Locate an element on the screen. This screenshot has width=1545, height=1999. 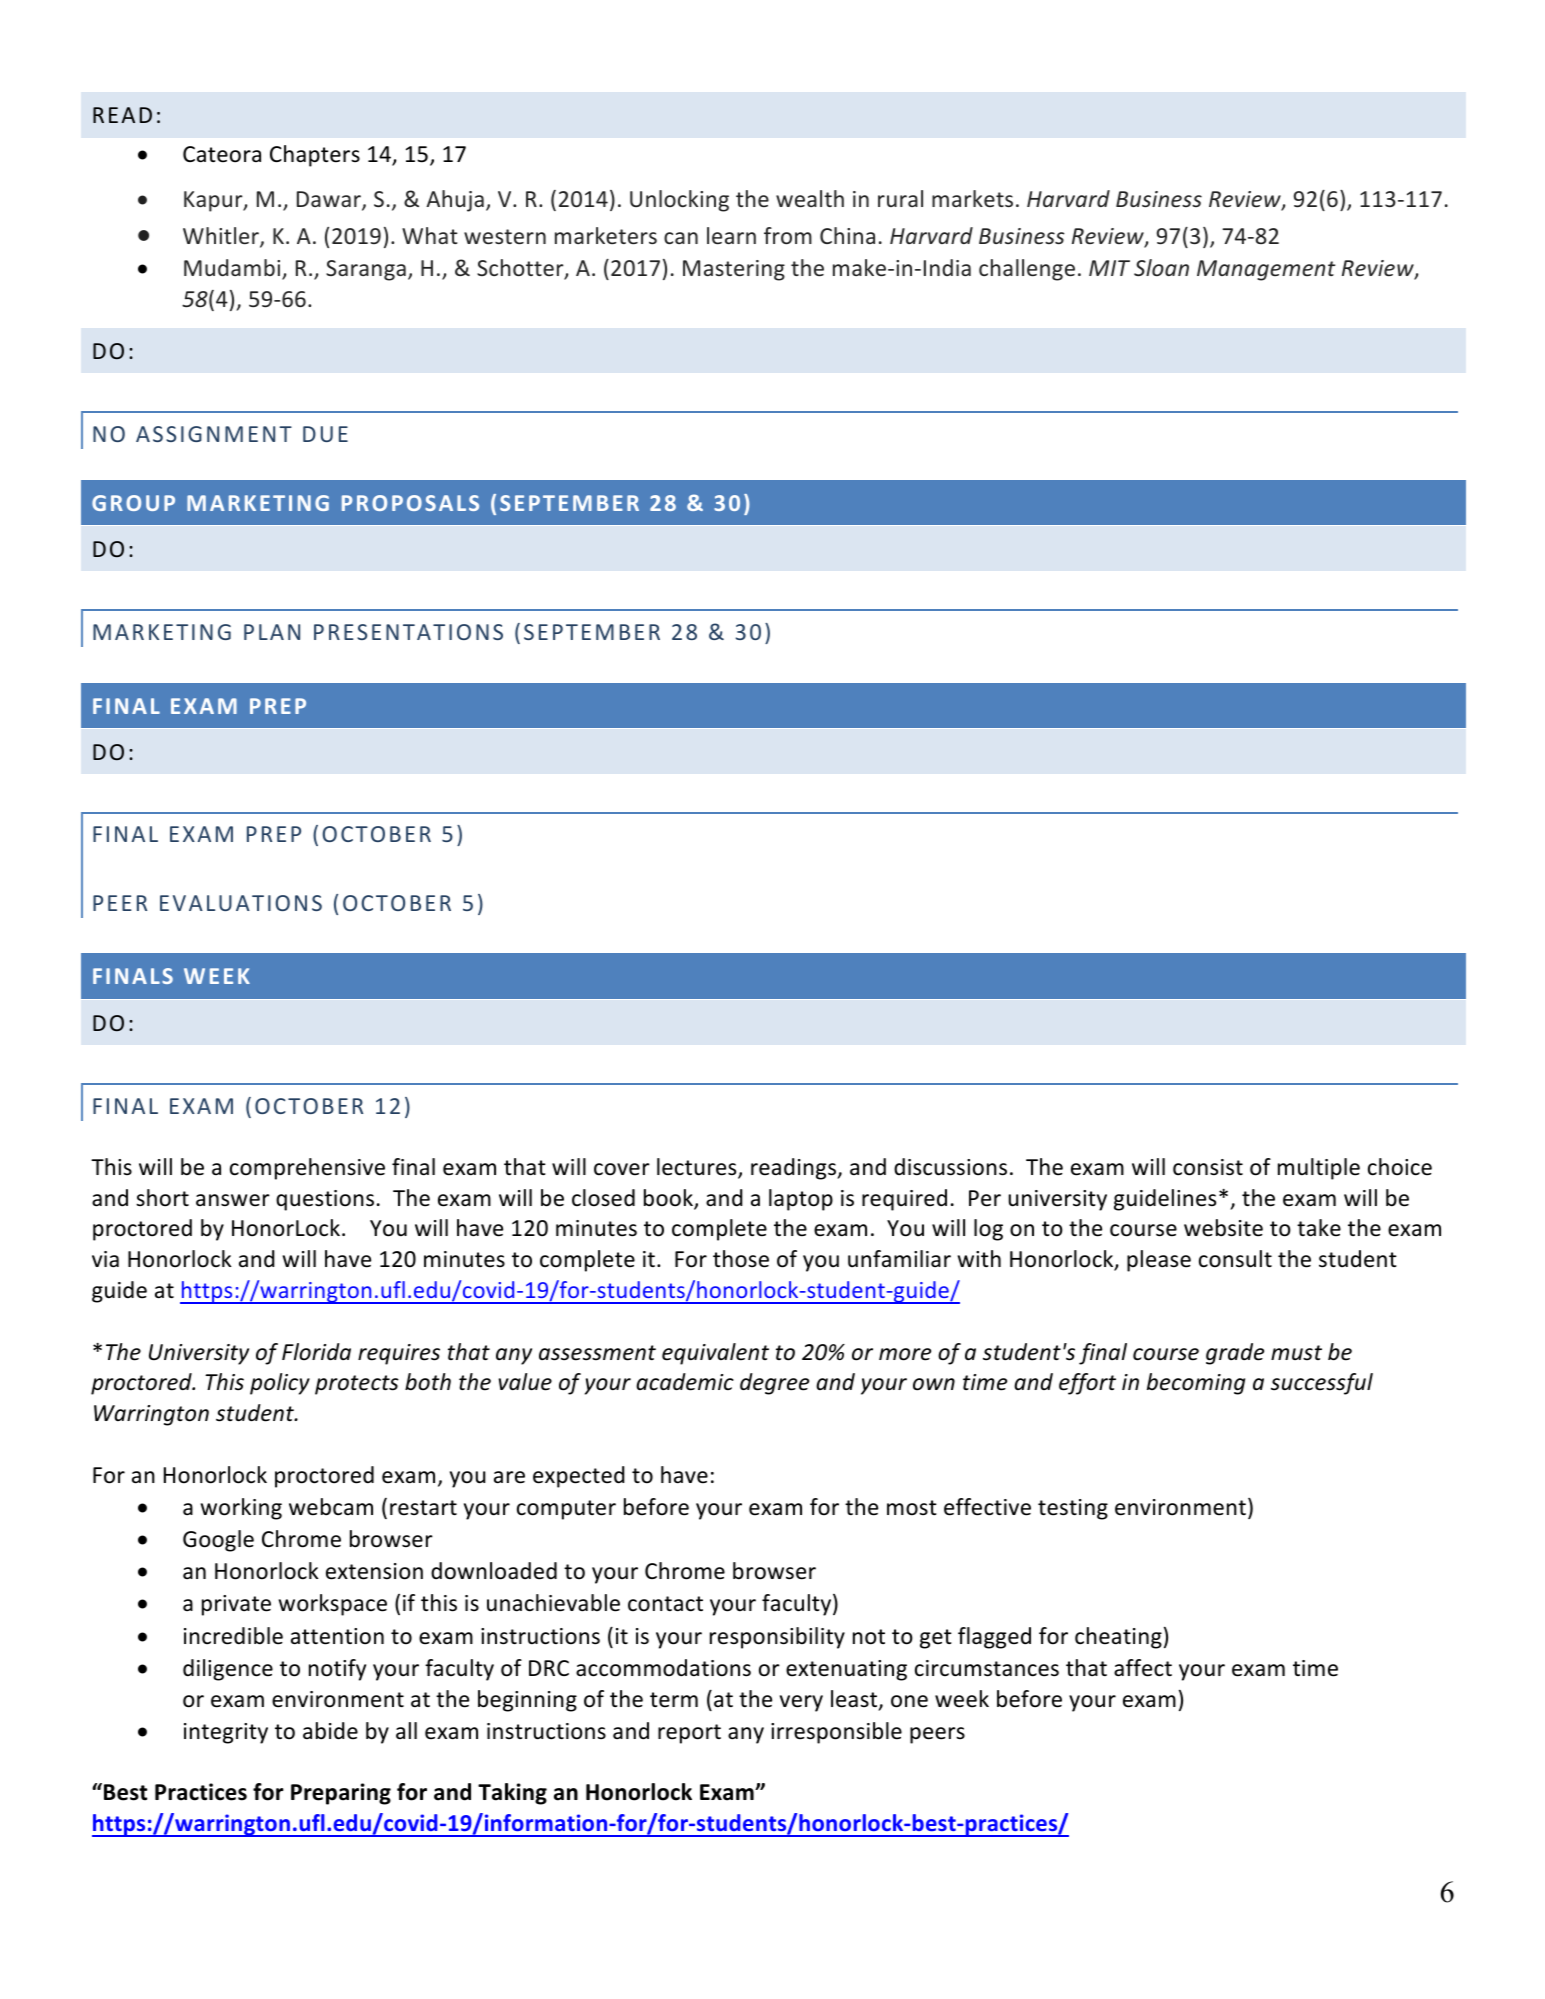
learn is located at coordinates (731, 235).
